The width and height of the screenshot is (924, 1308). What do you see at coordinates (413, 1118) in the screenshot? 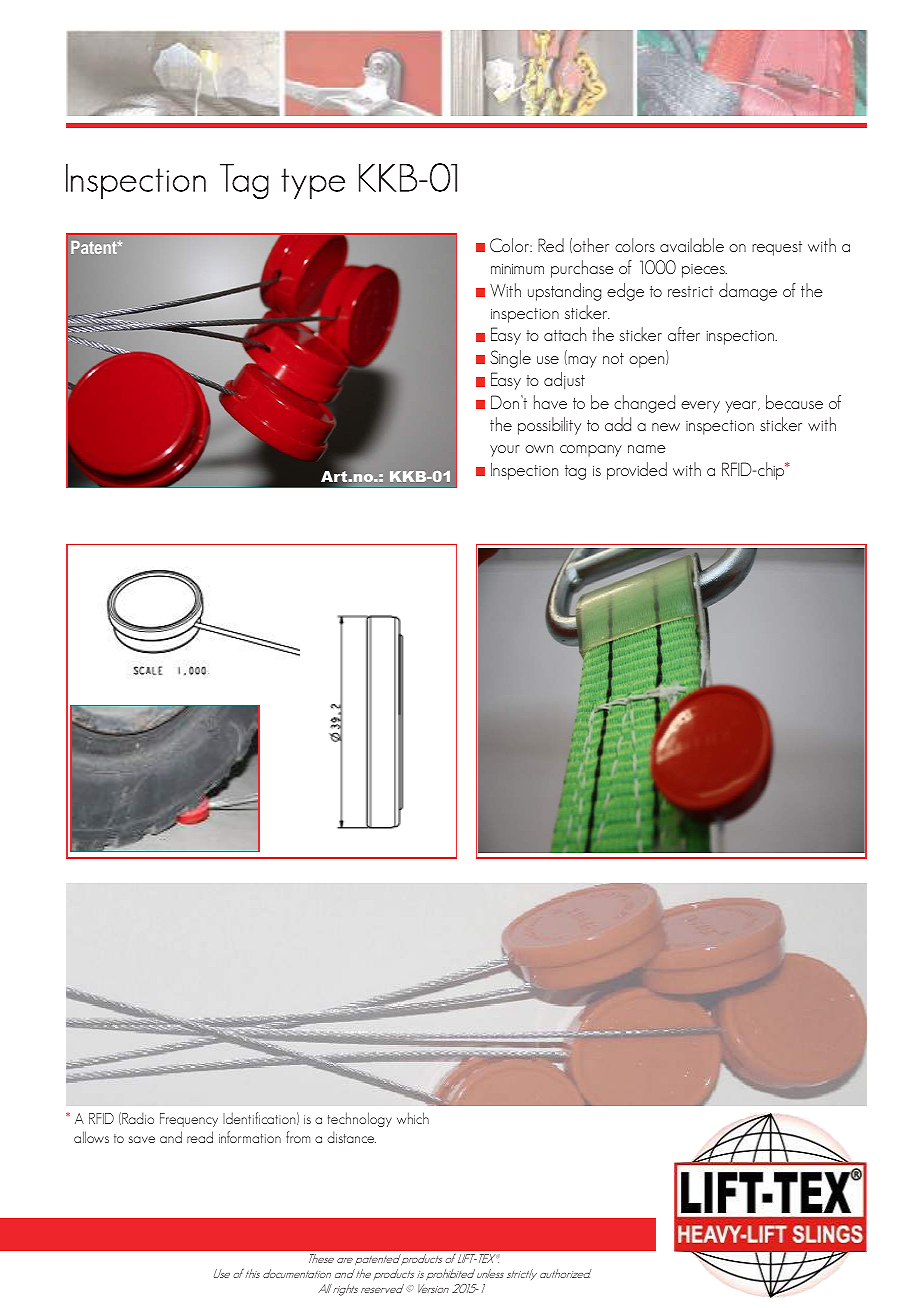
I see `which` at bounding box center [413, 1118].
